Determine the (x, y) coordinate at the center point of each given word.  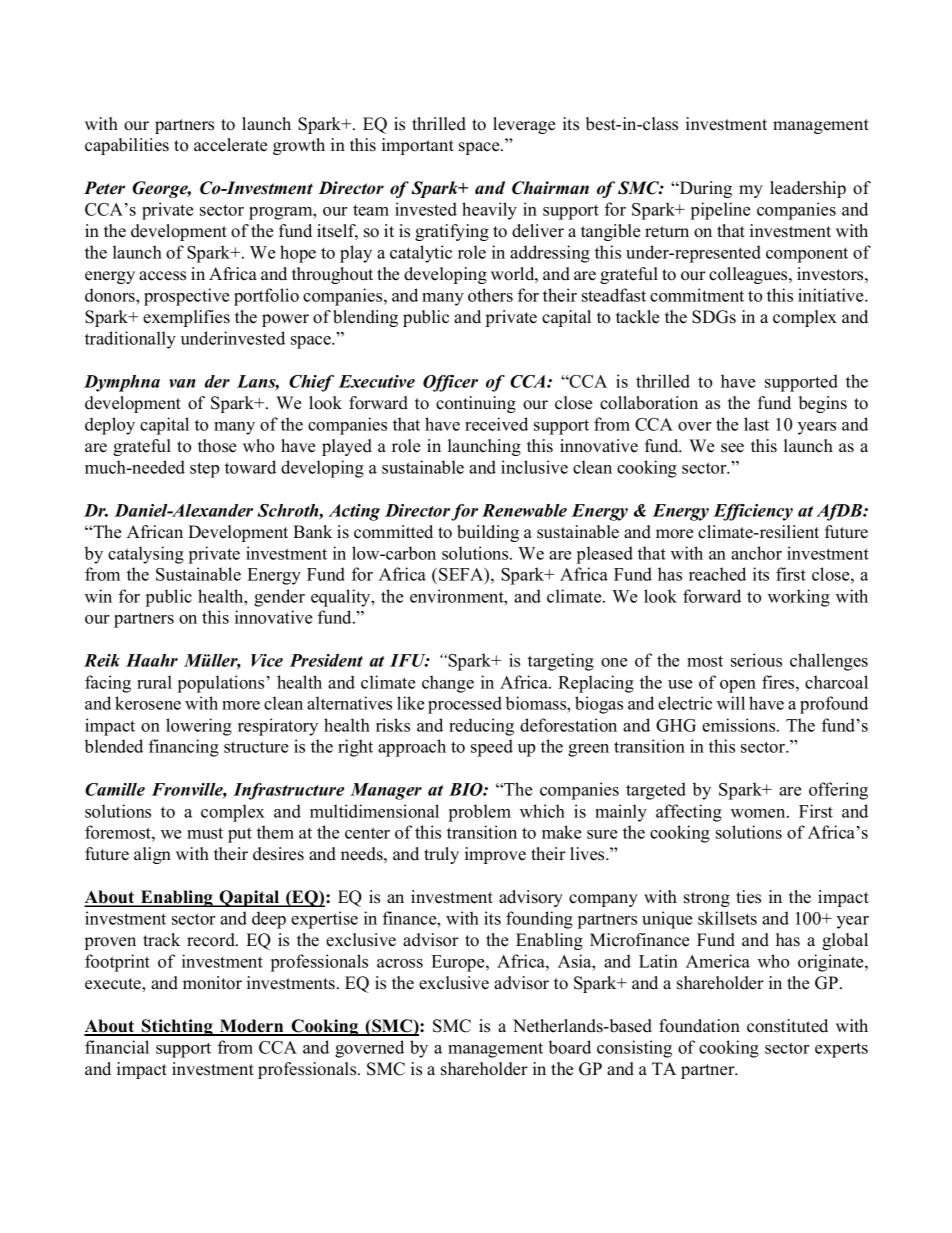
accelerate (230, 145)
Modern (252, 1027)
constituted (787, 1026)
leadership (808, 189)
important (418, 146)
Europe (459, 963)
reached (717, 574)
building (488, 533)
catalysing (146, 555)
